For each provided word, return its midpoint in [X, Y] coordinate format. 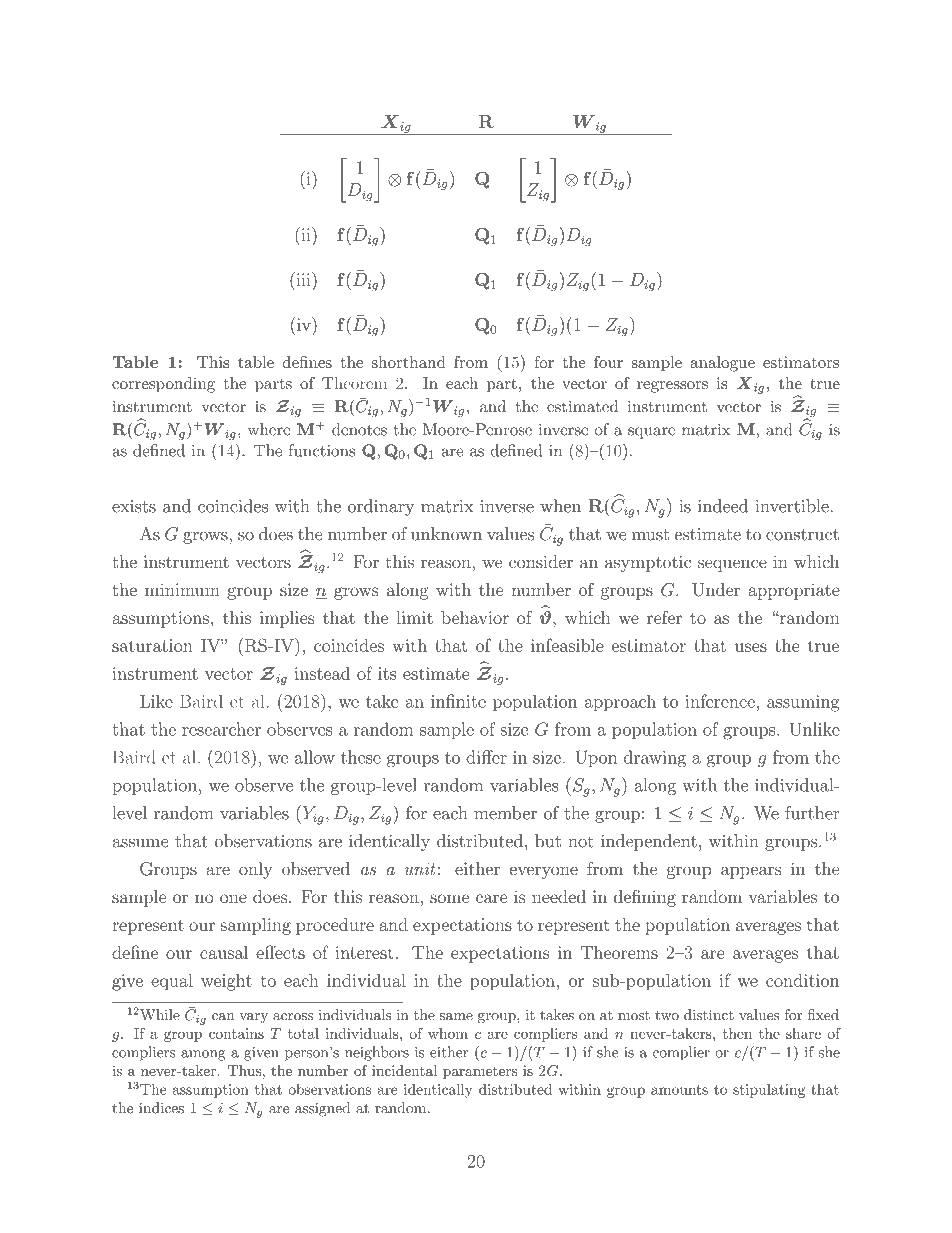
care [491, 898]
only [256, 870]
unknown [446, 534]
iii [303, 279]
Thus [244, 1070]
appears [751, 872]
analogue [723, 364]
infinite [458, 701]
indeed [723, 506]
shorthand [409, 362]
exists [134, 506]
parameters [480, 1073]
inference [720, 701]
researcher [221, 729]
